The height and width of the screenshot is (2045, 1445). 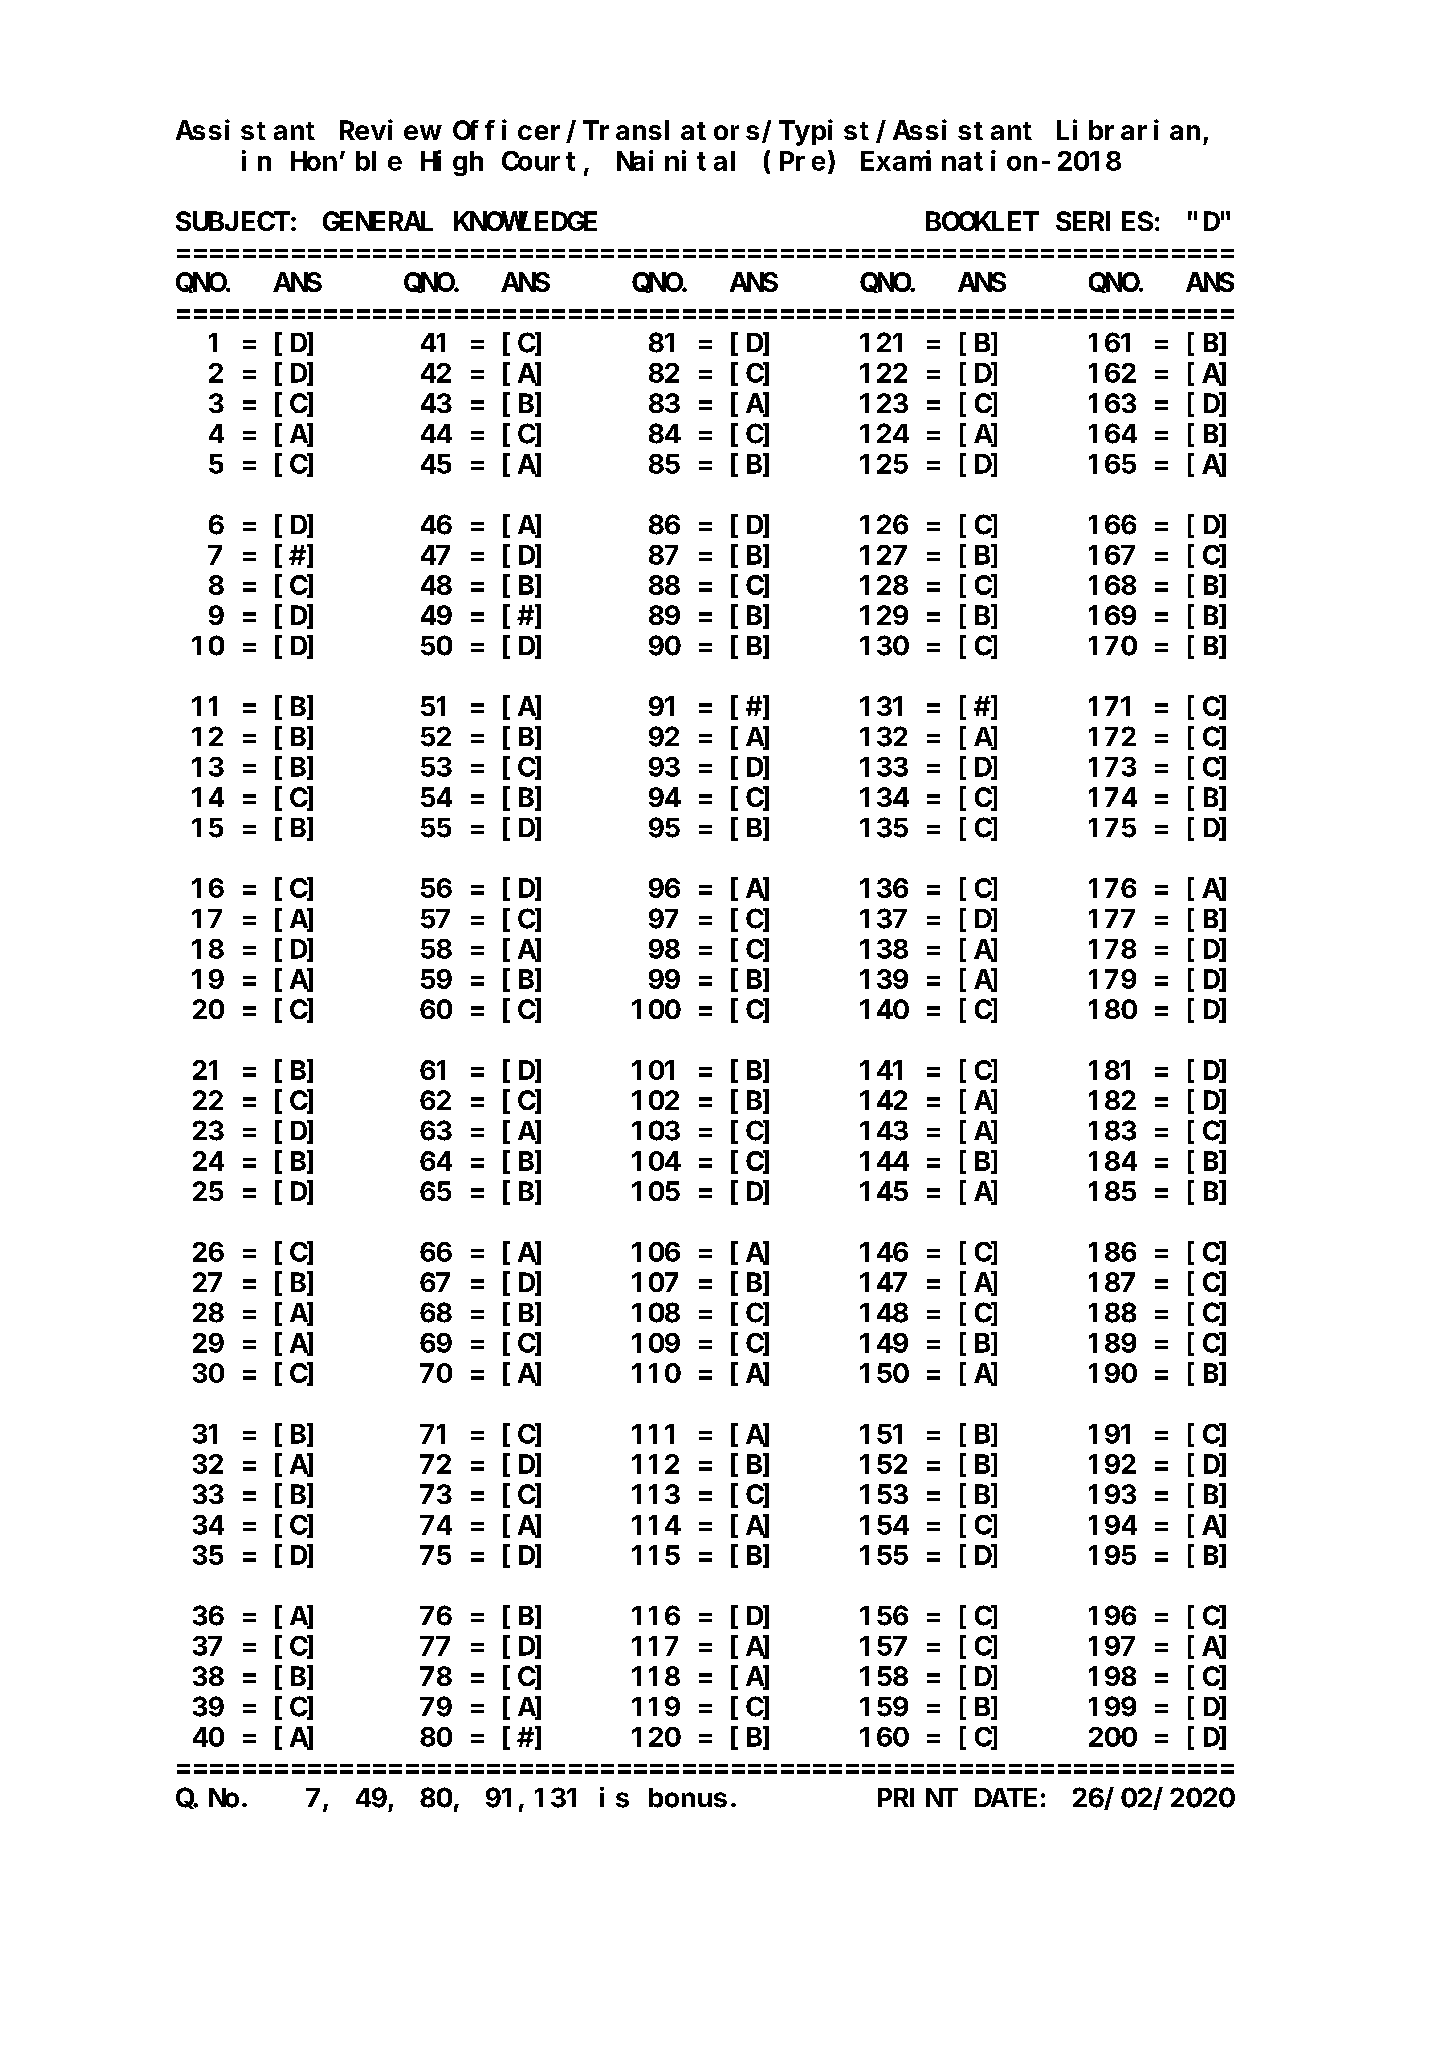 I want to click on PRINT, so click(x=918, y=1798).
